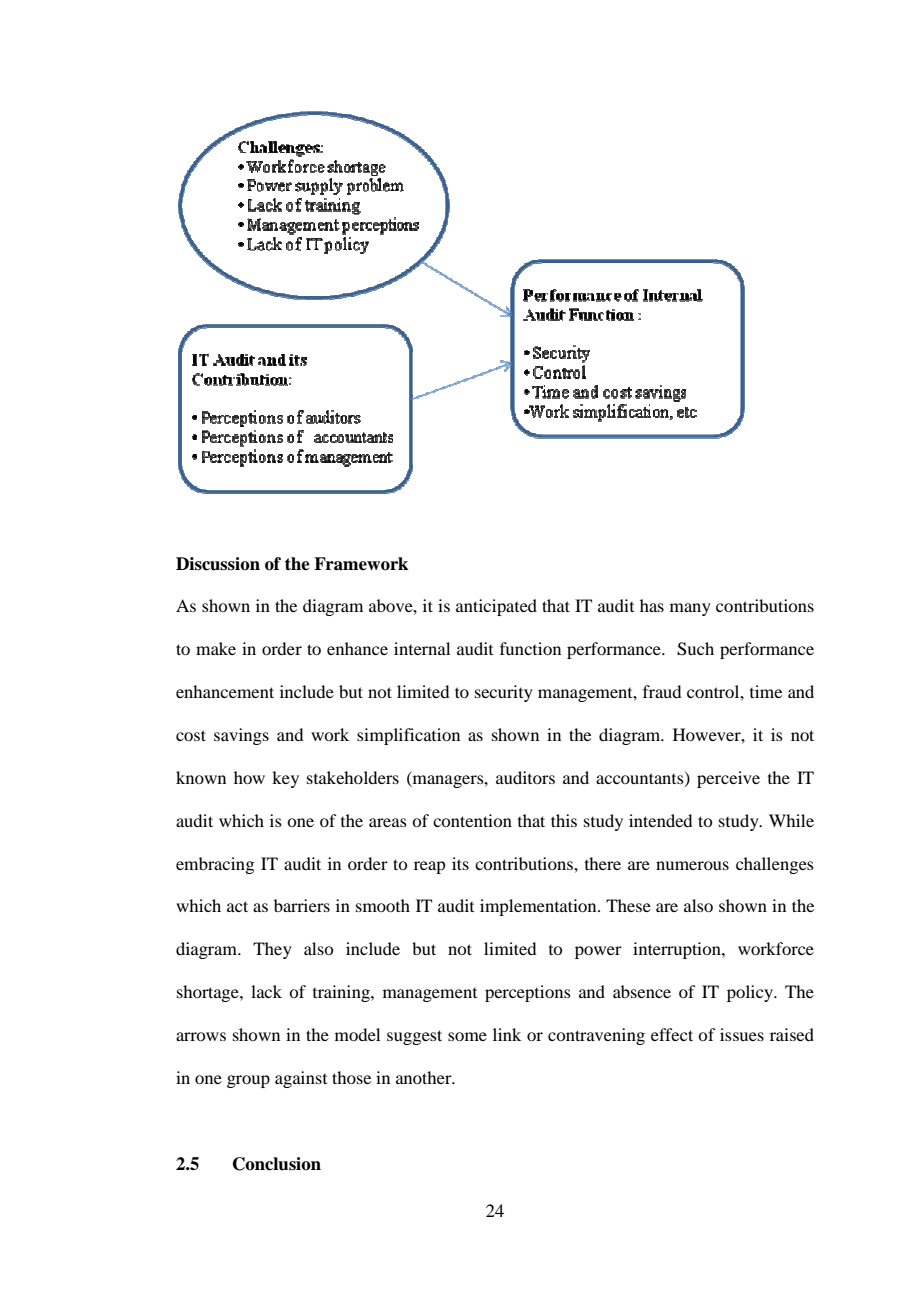 This image has width=924, height=1308. I want to click on issues, so click(742, 1034).
